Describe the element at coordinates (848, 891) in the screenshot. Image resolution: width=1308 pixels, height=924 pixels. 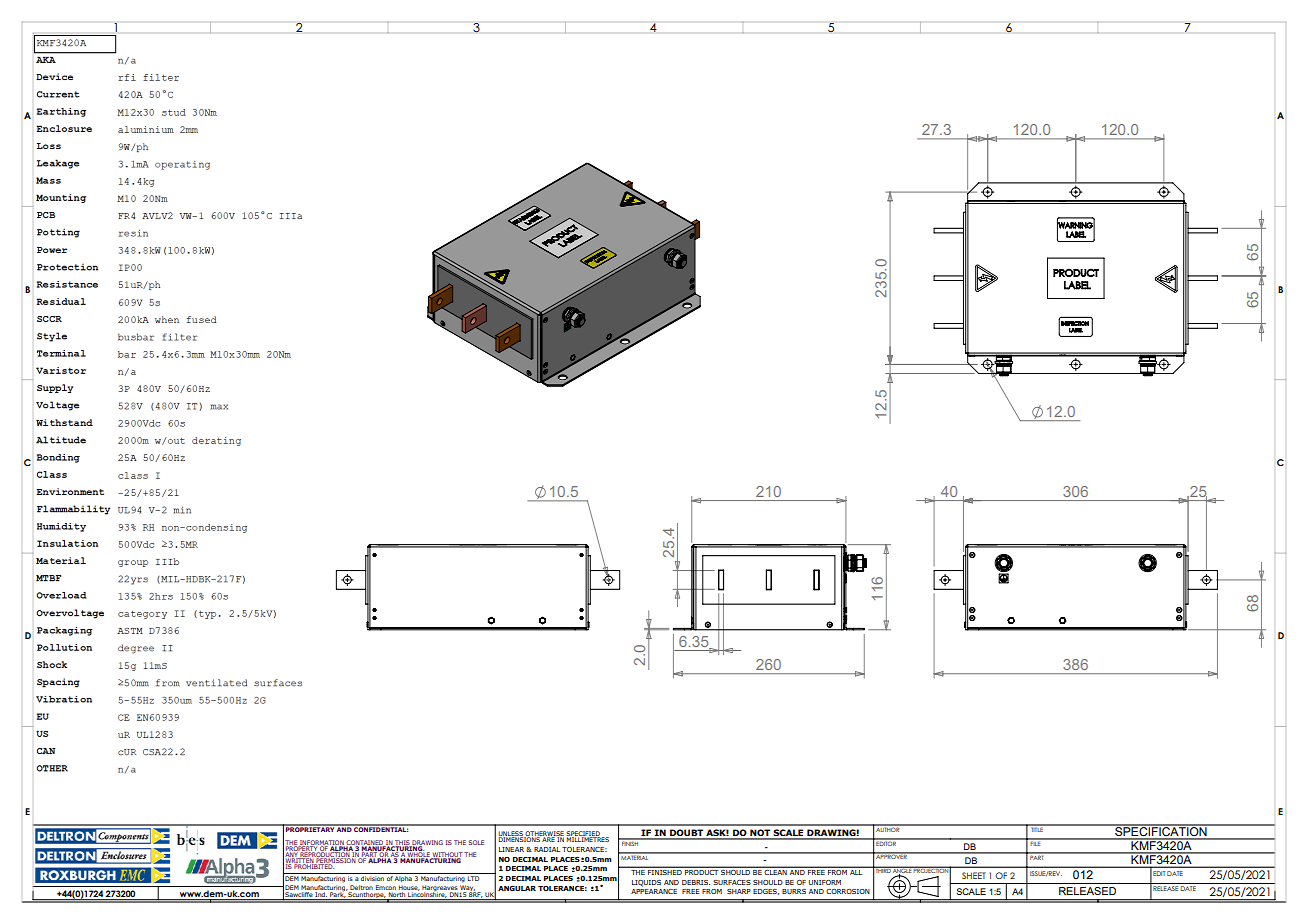
I see `CORROSION` at that location.
